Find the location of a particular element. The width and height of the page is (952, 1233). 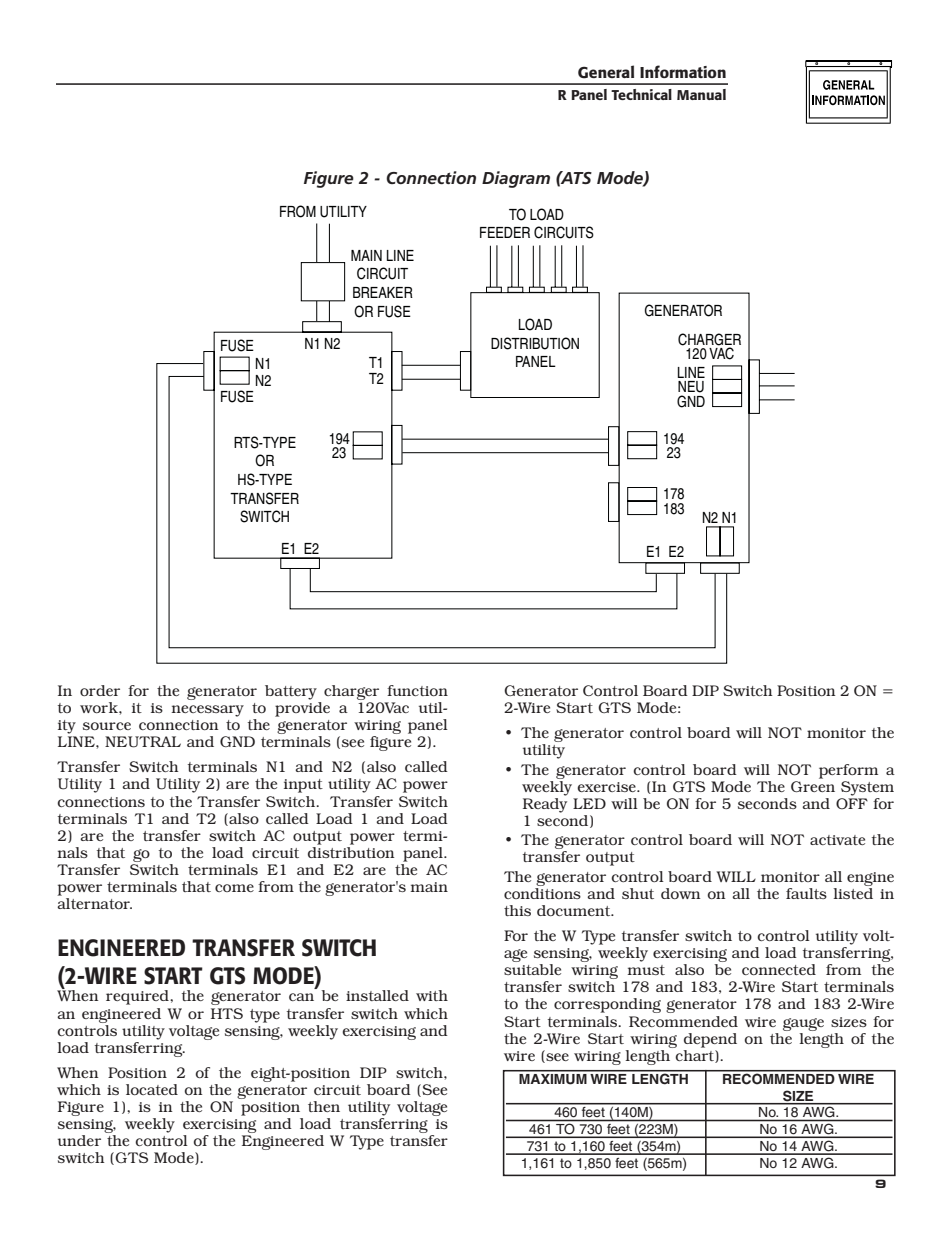

Manual is located at coordinates (701, 94).
